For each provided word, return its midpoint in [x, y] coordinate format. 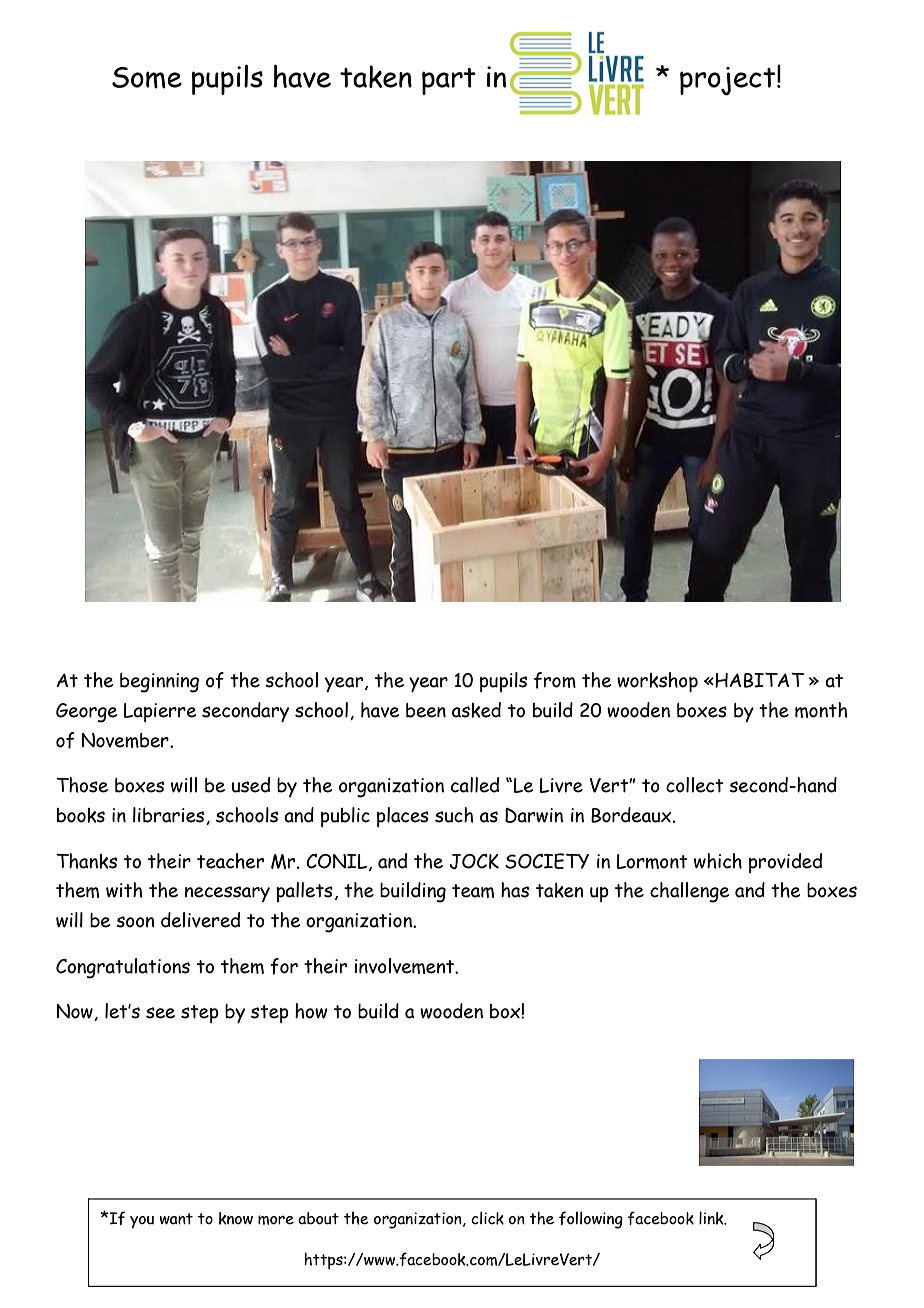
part [449, 81]
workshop [657, 682]
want [176, 1219]
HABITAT [758, 680]
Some [147, 78]
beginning [159, 683]
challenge [689, 892]
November [126, 740]
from [555, 680]
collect [695, 785]
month [821, 710]
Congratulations [123, 968]
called [475, 785]
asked [476, 710]
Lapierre [160, 712]
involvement [406, 966]
